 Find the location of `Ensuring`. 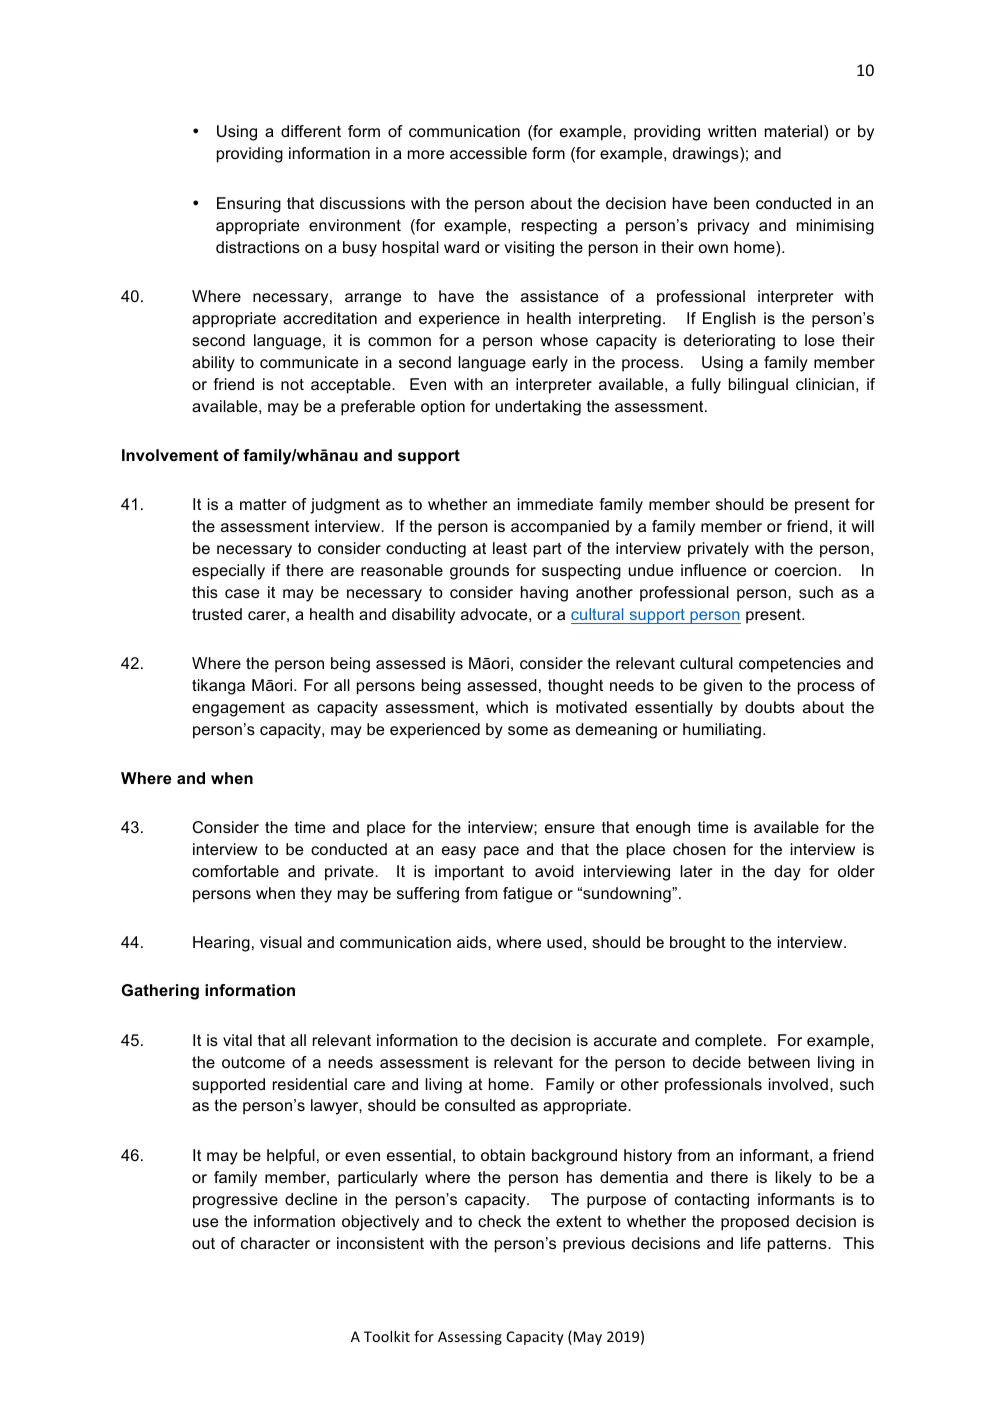

Ensuring is located at coordinates (249, 205).
